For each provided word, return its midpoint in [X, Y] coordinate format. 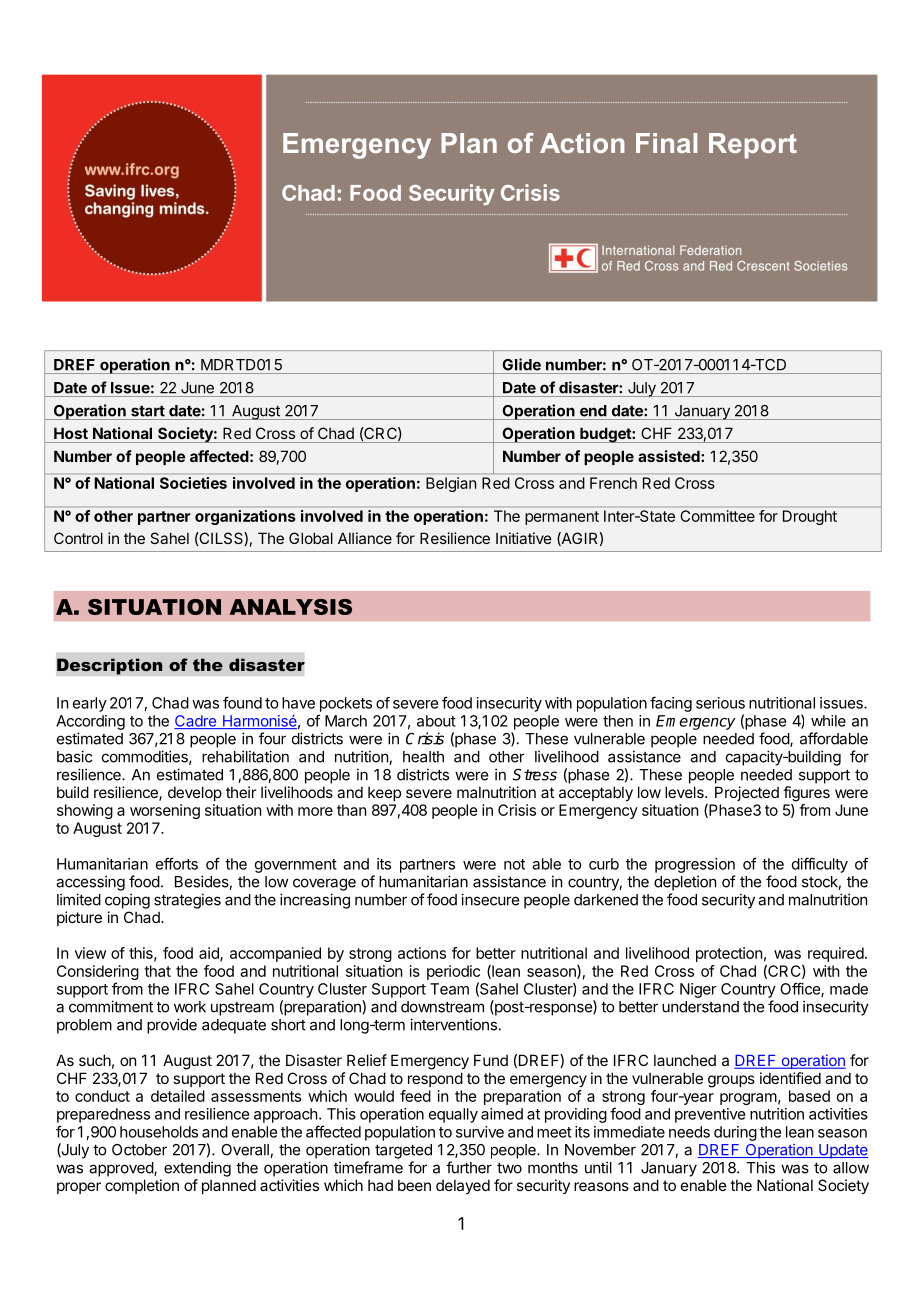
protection [729, 954]
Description [110, 666]
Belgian [451, 484]
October [139, 1150]
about [436, 721]
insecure [490, 899]
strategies [187, 901]
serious [720, 703]
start [148, 411]
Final [666, 143]
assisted [670, 456]
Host [71, 433]
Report [753, 146]
